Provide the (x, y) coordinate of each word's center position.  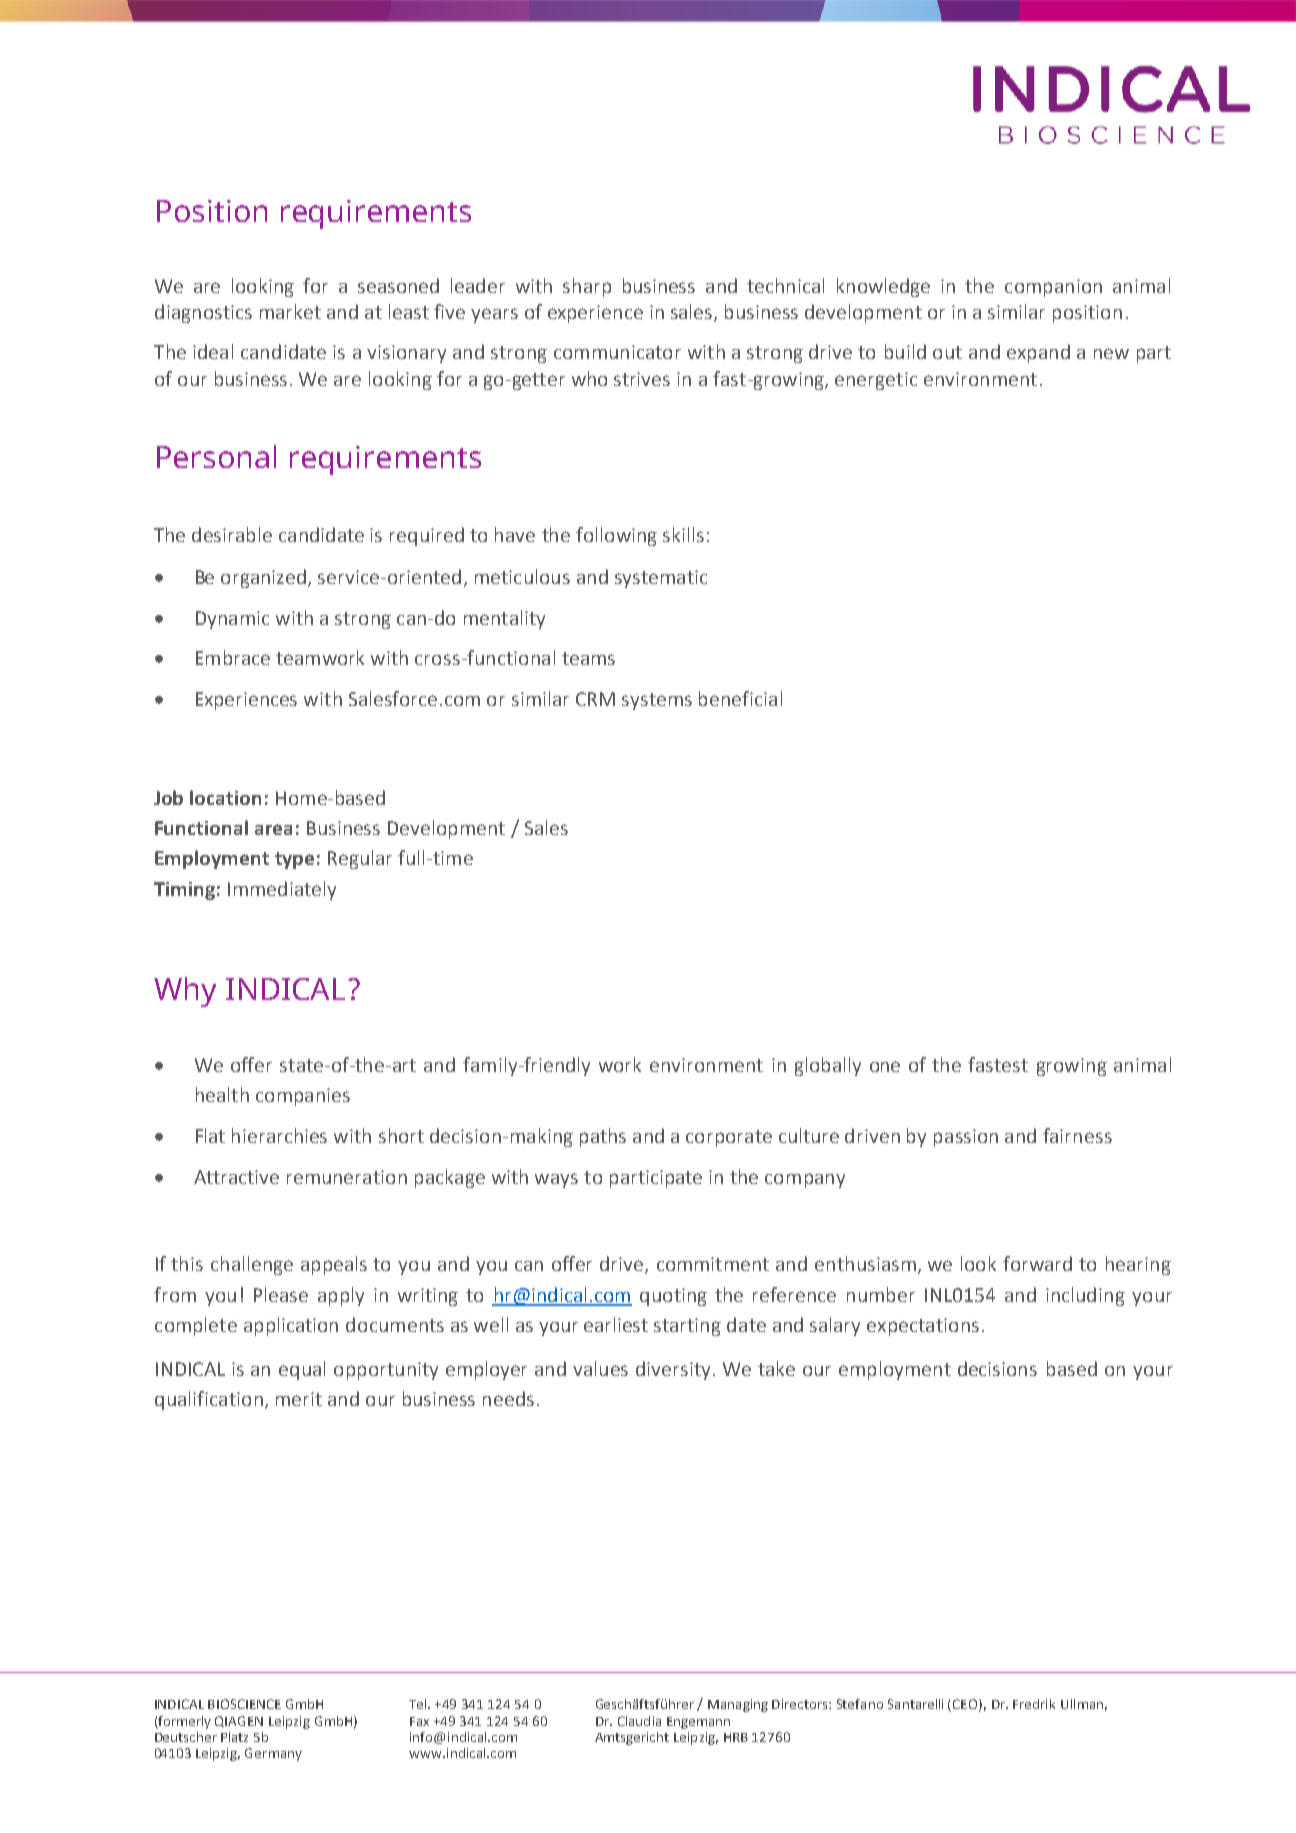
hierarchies (279, 1135)
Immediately (282, 890)
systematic (661, 579)
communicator (617, 352)
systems (657, 701)
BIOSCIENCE (244, 1704)
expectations (923, 1327)
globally (828, 1066)
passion (966, 1138)
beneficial (740, 698)
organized (265, 578)
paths (603, 1137)
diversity (673, 1370)
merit (299, 1399)
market (290, 311)
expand (1038, 353)
